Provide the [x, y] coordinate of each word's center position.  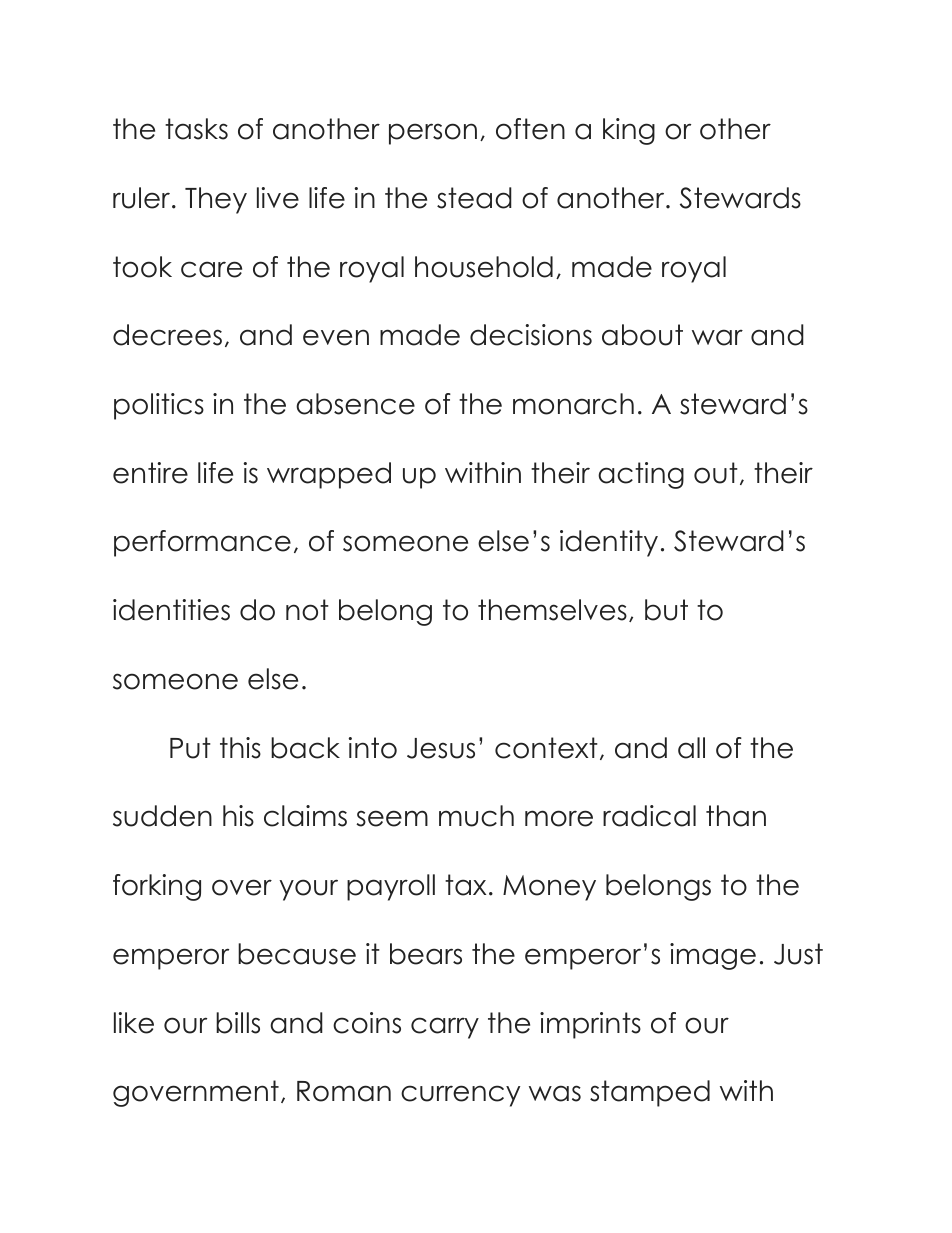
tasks [196, 129]
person [433, 134]
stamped [650, 1093]
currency [460, 1096]
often [530, 129]
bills [238, 1023]
